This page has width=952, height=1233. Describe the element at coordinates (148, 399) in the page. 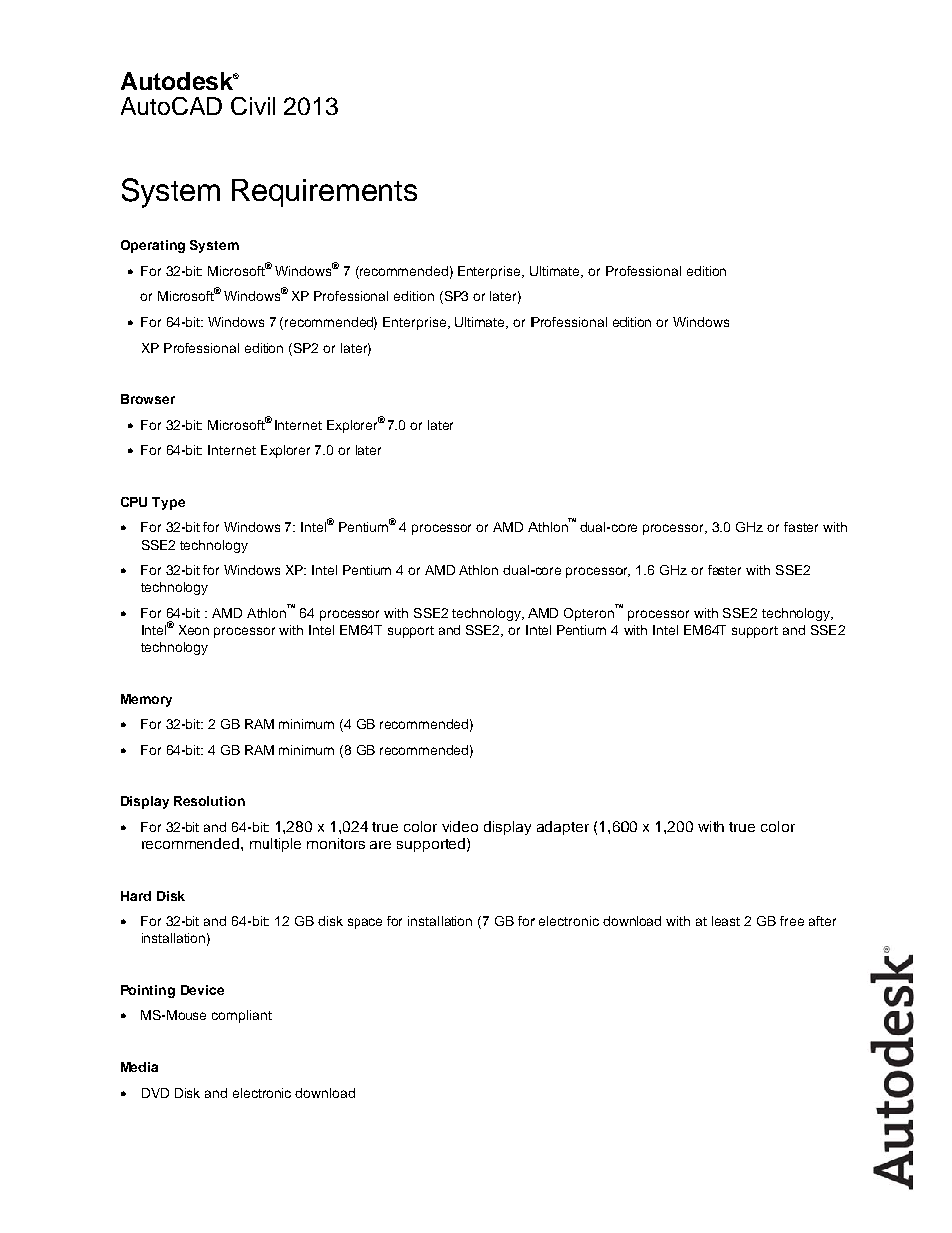

I see `Browser` at that location.
